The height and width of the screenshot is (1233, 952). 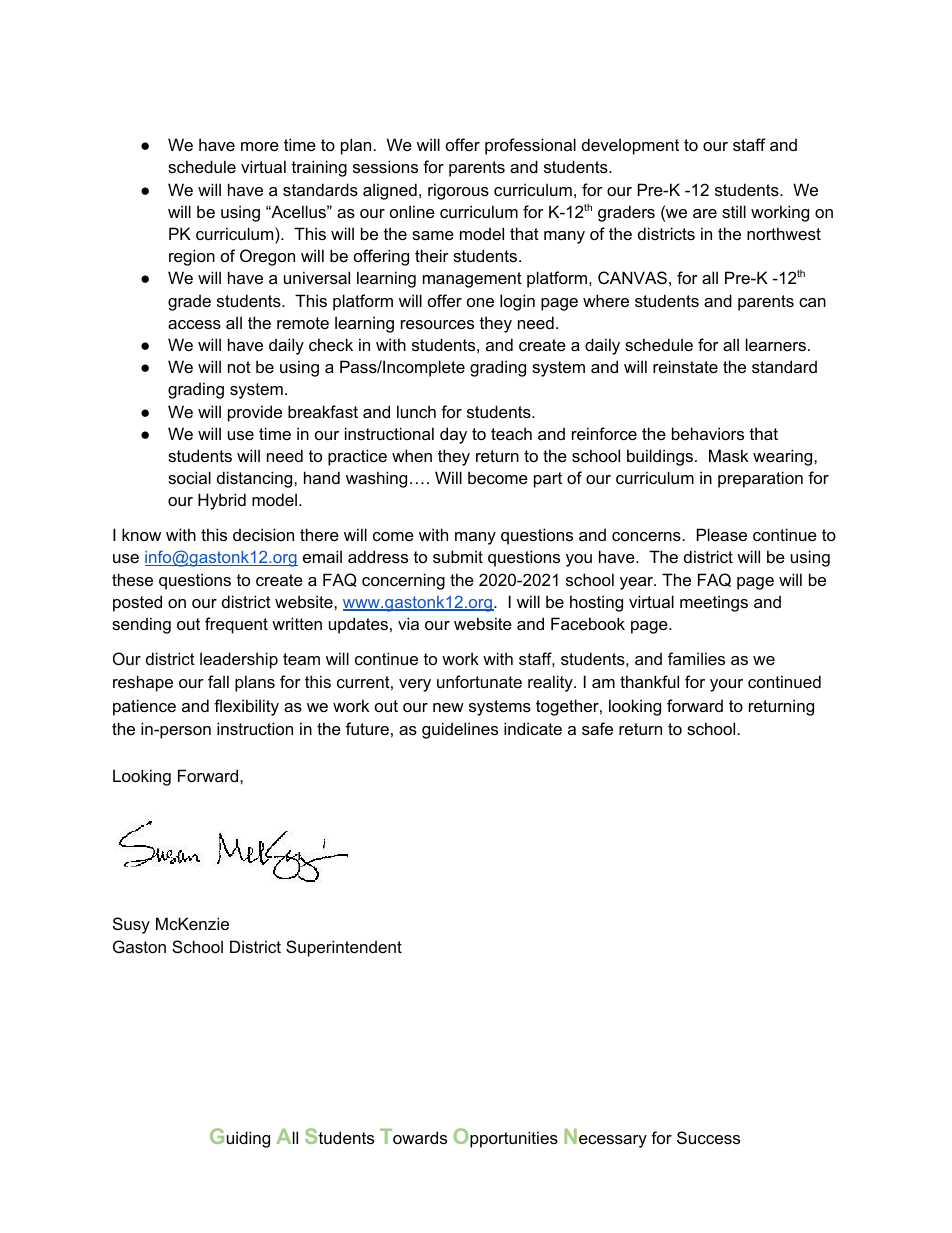 I want to click on Superintendent, so click(x=344, y=948).
